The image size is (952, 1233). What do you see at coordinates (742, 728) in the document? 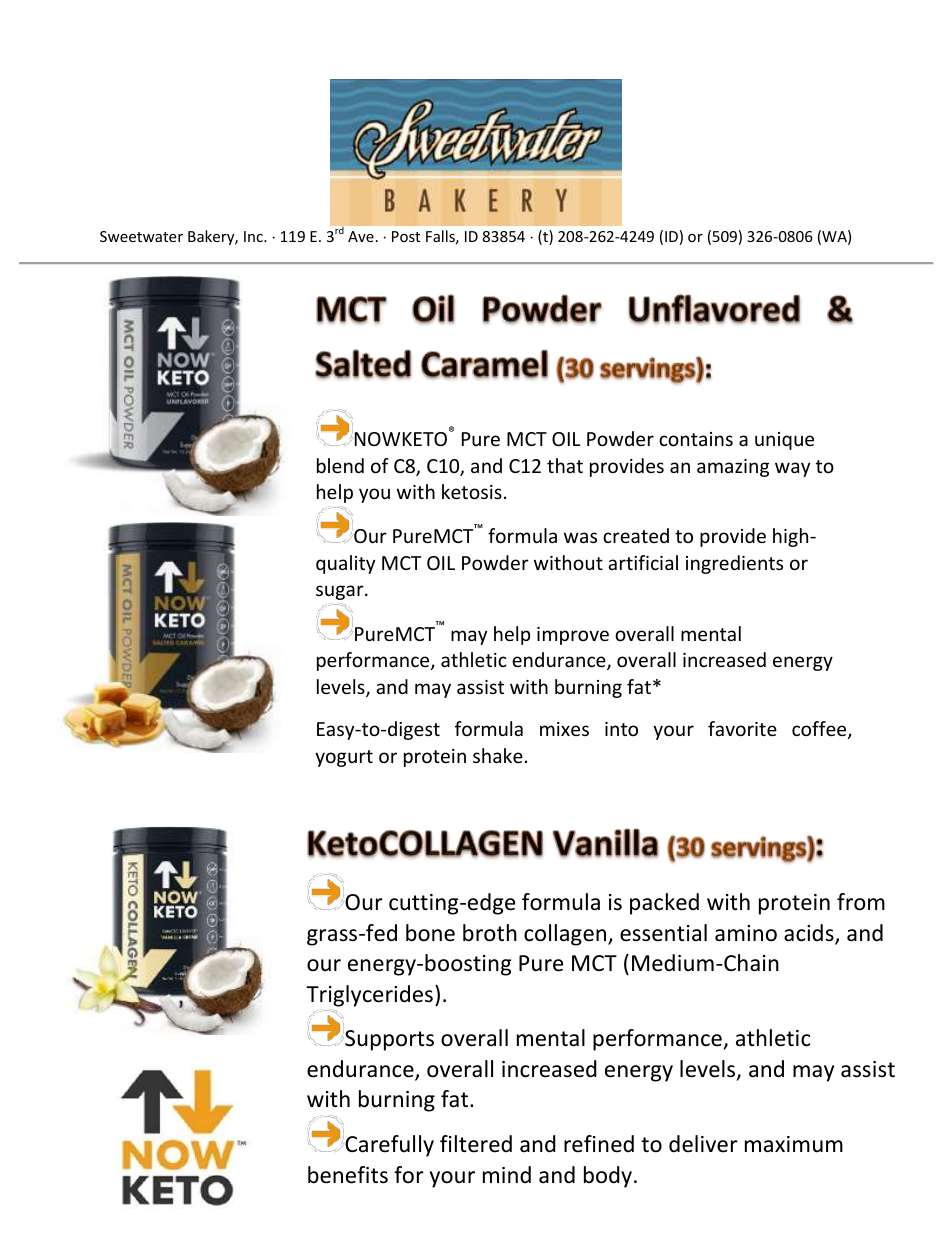
I see `favorite` at bounding box center [742, 728].
